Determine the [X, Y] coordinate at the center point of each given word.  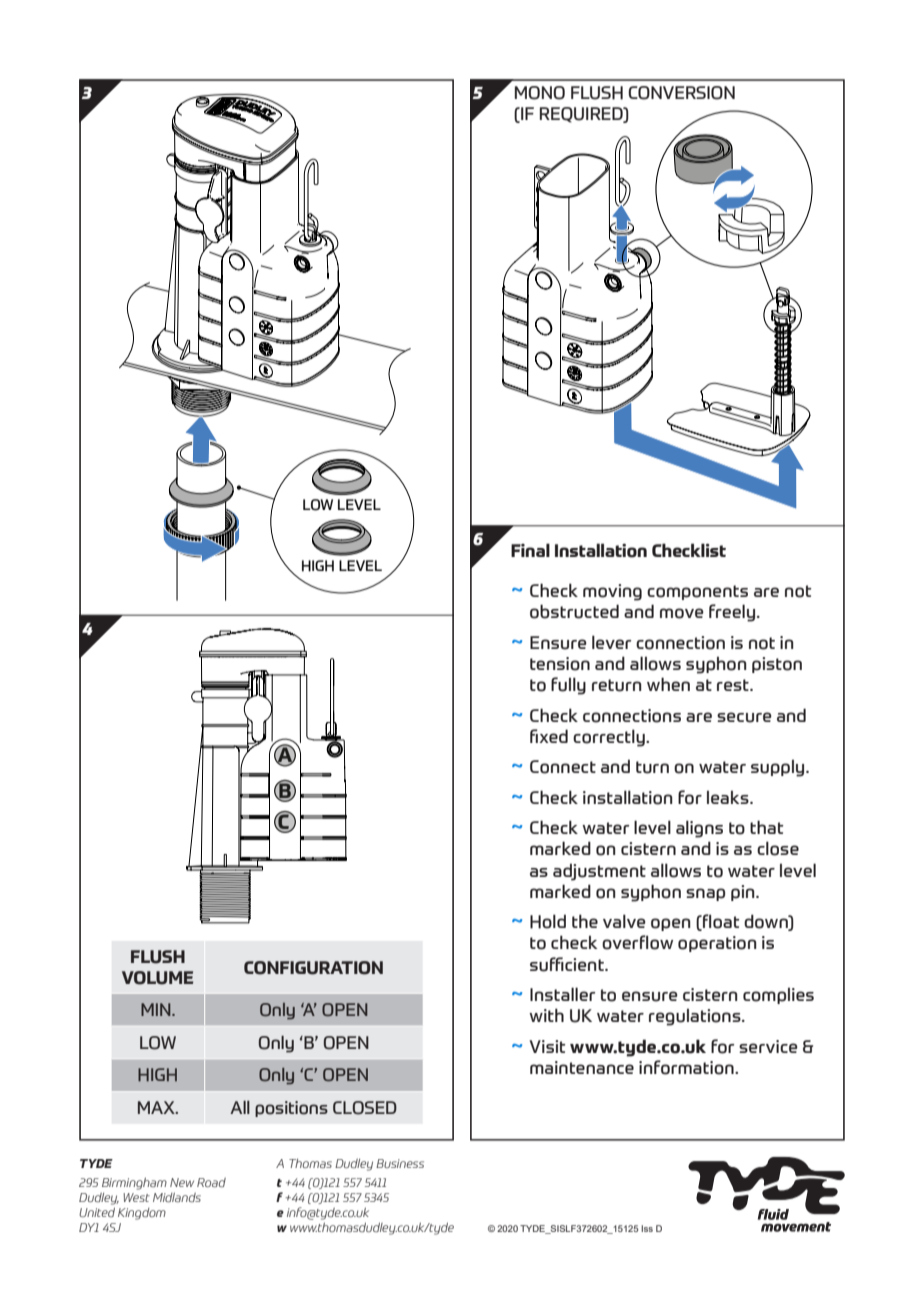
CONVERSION [681, 93]
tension [560, 664]
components [697, 592]
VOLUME [157, 978]
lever [611, 642]
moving [612, 592]
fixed [549, 736]
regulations [696, 1017]
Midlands [177, 1197]
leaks [729, 797]
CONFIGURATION [313, 968]
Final [530, 550]
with [546, 1015]
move [682, 613]
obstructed [574, 611]
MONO [540, 93]
